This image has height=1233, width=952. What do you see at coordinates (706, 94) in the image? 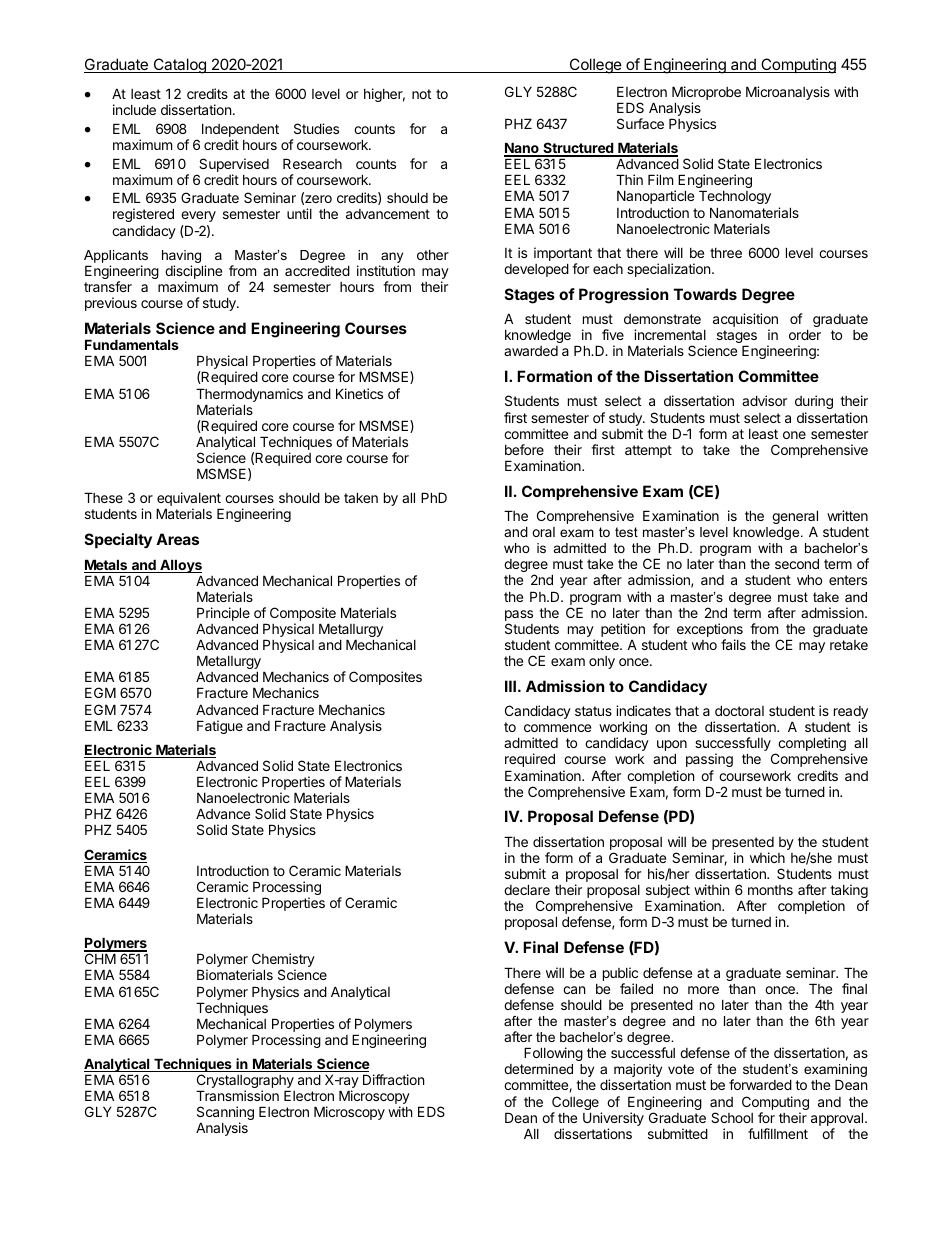
I see `Microprobe` at bounding box center [706, 94].
